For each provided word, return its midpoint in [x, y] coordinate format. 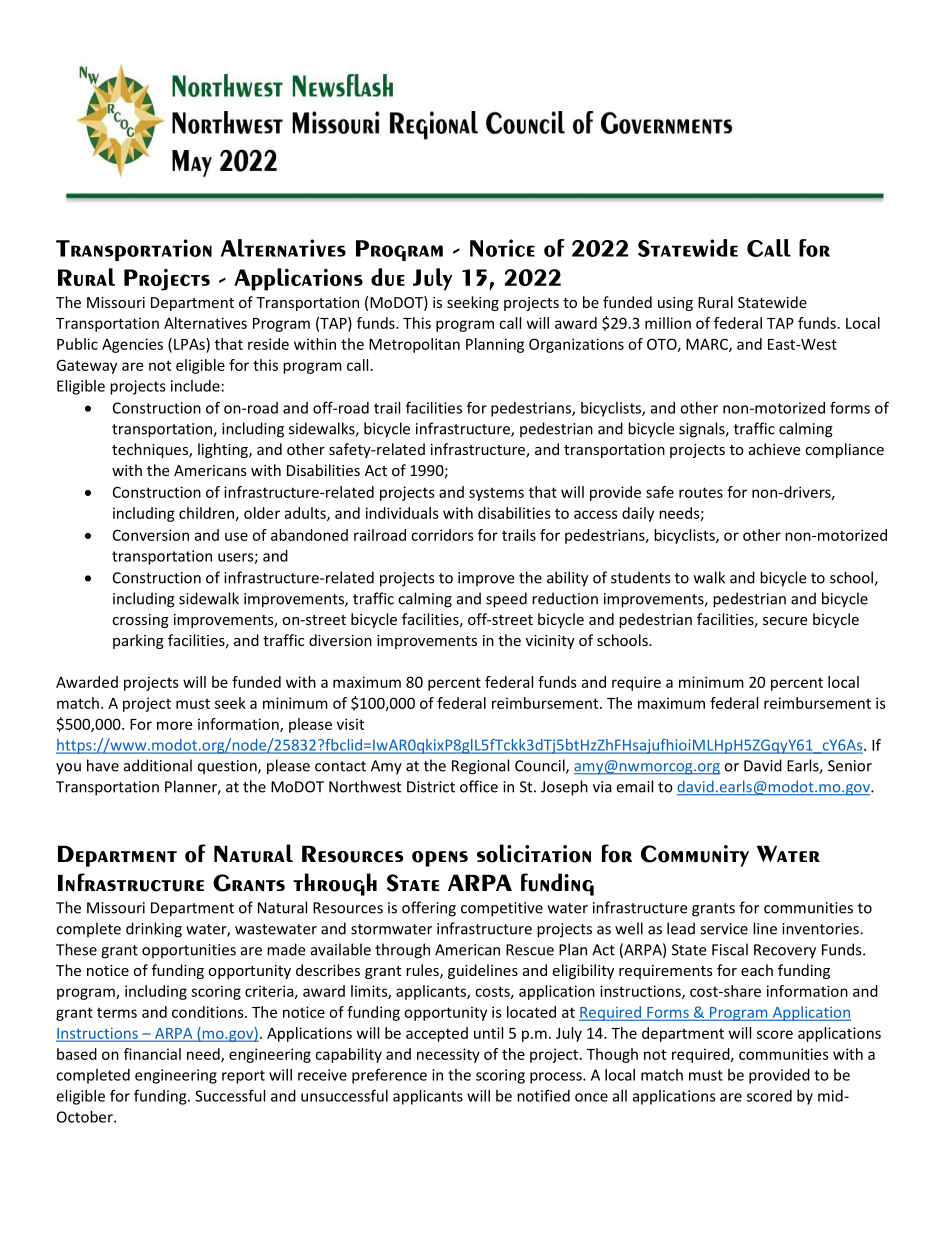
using [675, 304]
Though [612, 1055]
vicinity [550, 642]
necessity [448, 1055]
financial [152, 1054]
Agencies [132, 345]
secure [785, 621]
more [174, 725]
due [388, 277]
